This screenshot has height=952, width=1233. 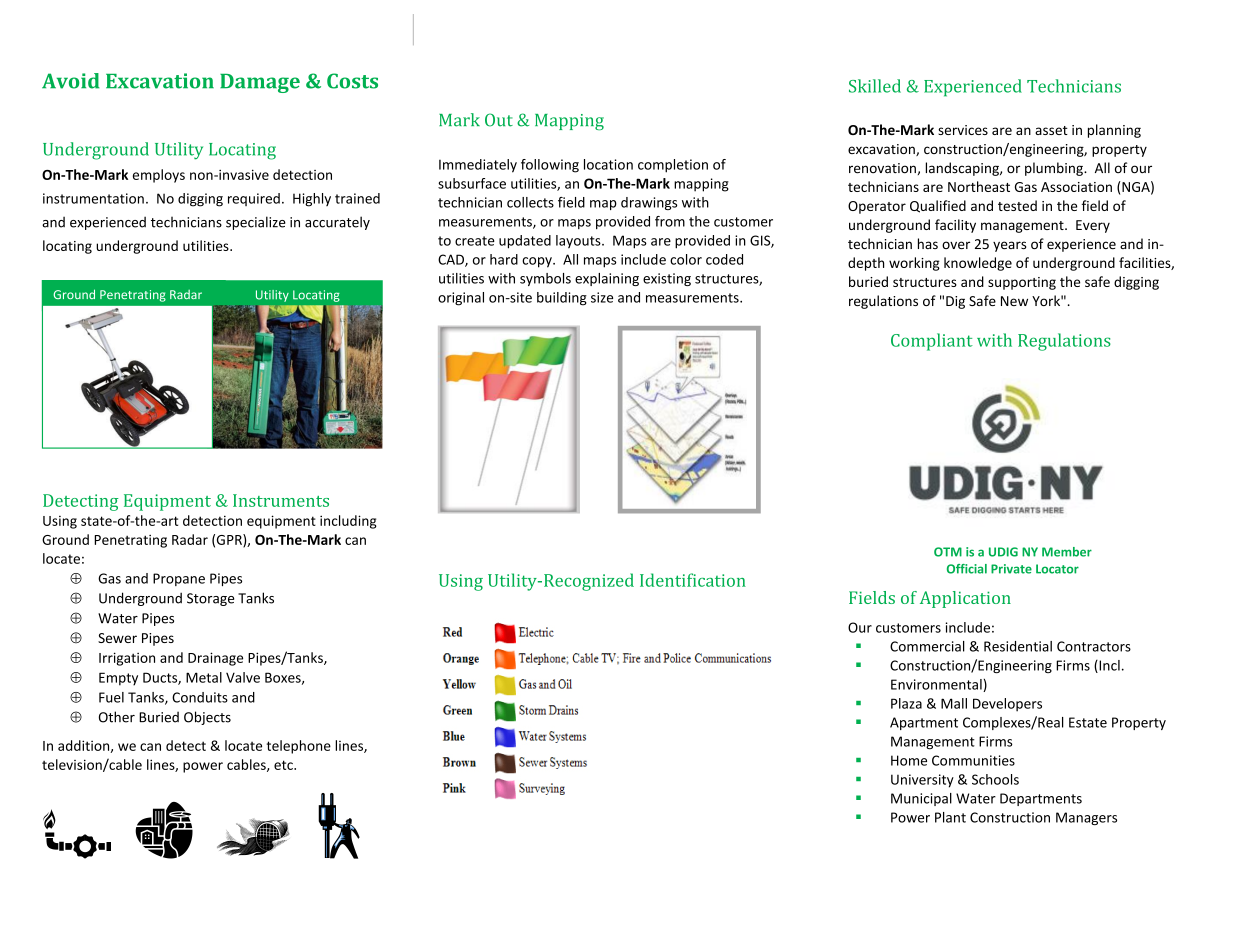 I want to click on location, so click(x=608, y=164).
